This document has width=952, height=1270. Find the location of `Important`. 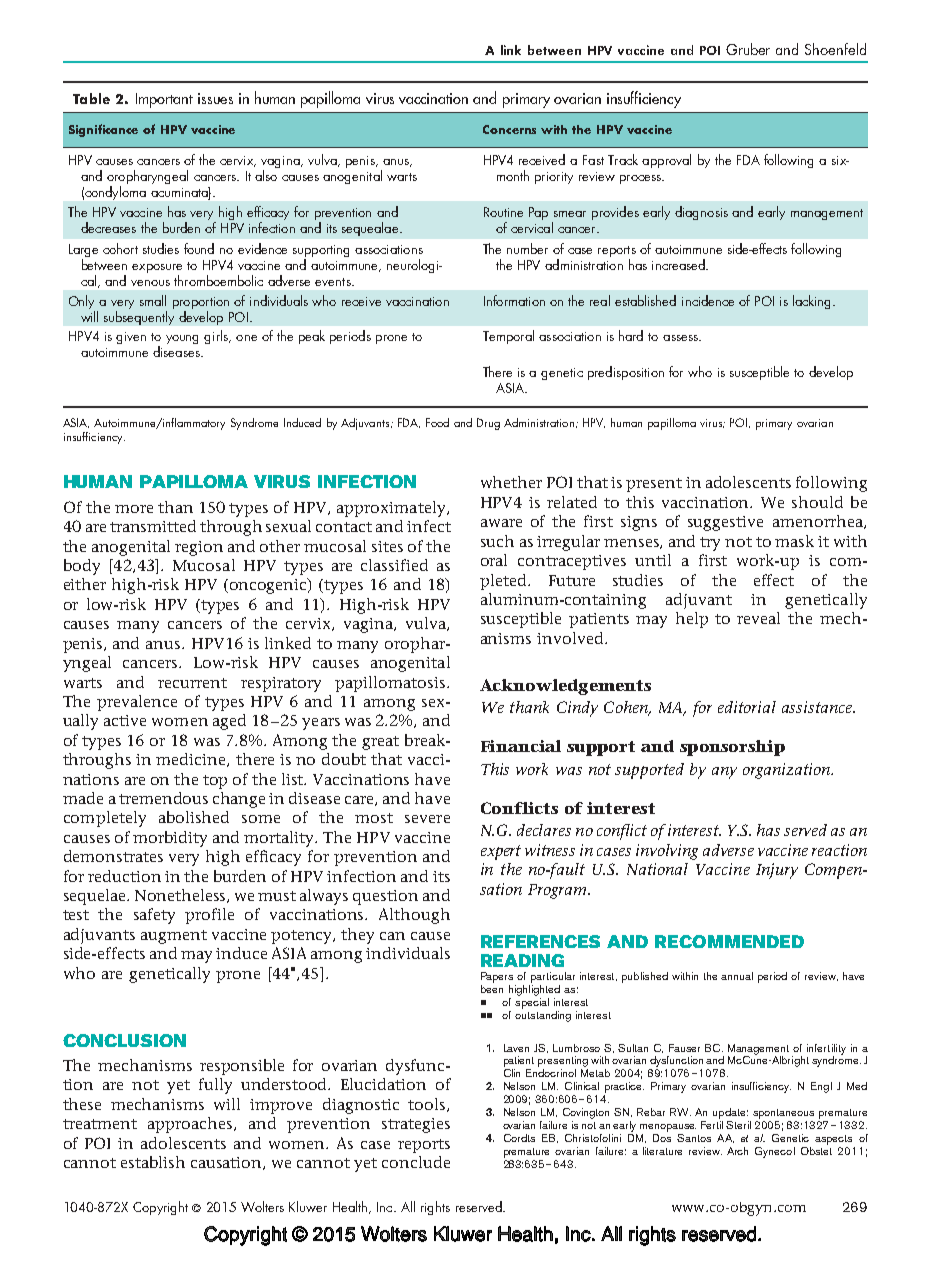

Important is located at coordinates (164, 100).
